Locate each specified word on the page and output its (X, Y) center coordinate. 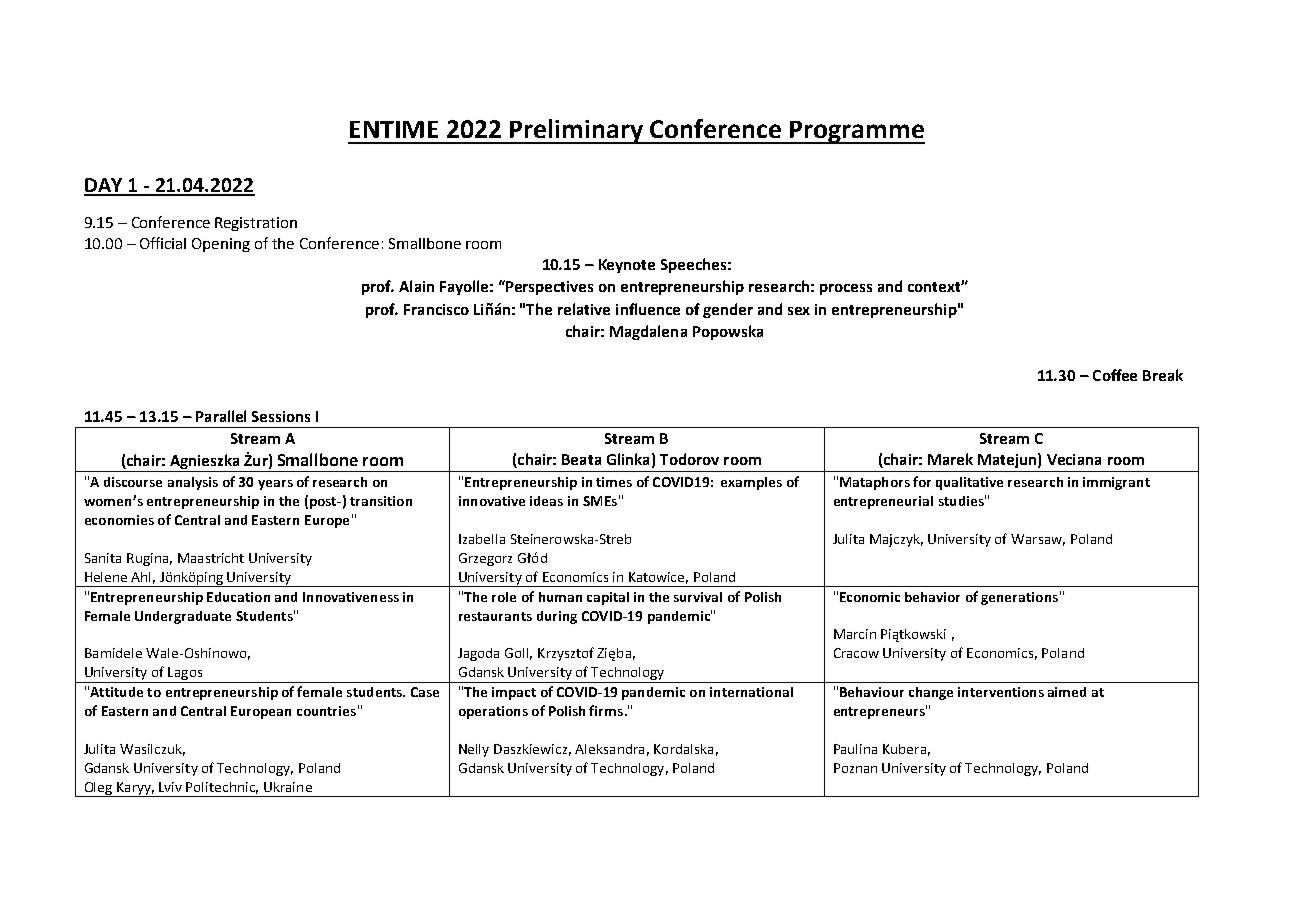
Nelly (474, 750)
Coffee (1115, 375)
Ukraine (288, 787)
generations (1019, 598)
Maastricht (211, 558)
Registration (256, 224)
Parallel (221, 416)
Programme (856, 132)
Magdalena (648, 332)
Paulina (855, 749)
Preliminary (577, 131)
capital (608, 598)
